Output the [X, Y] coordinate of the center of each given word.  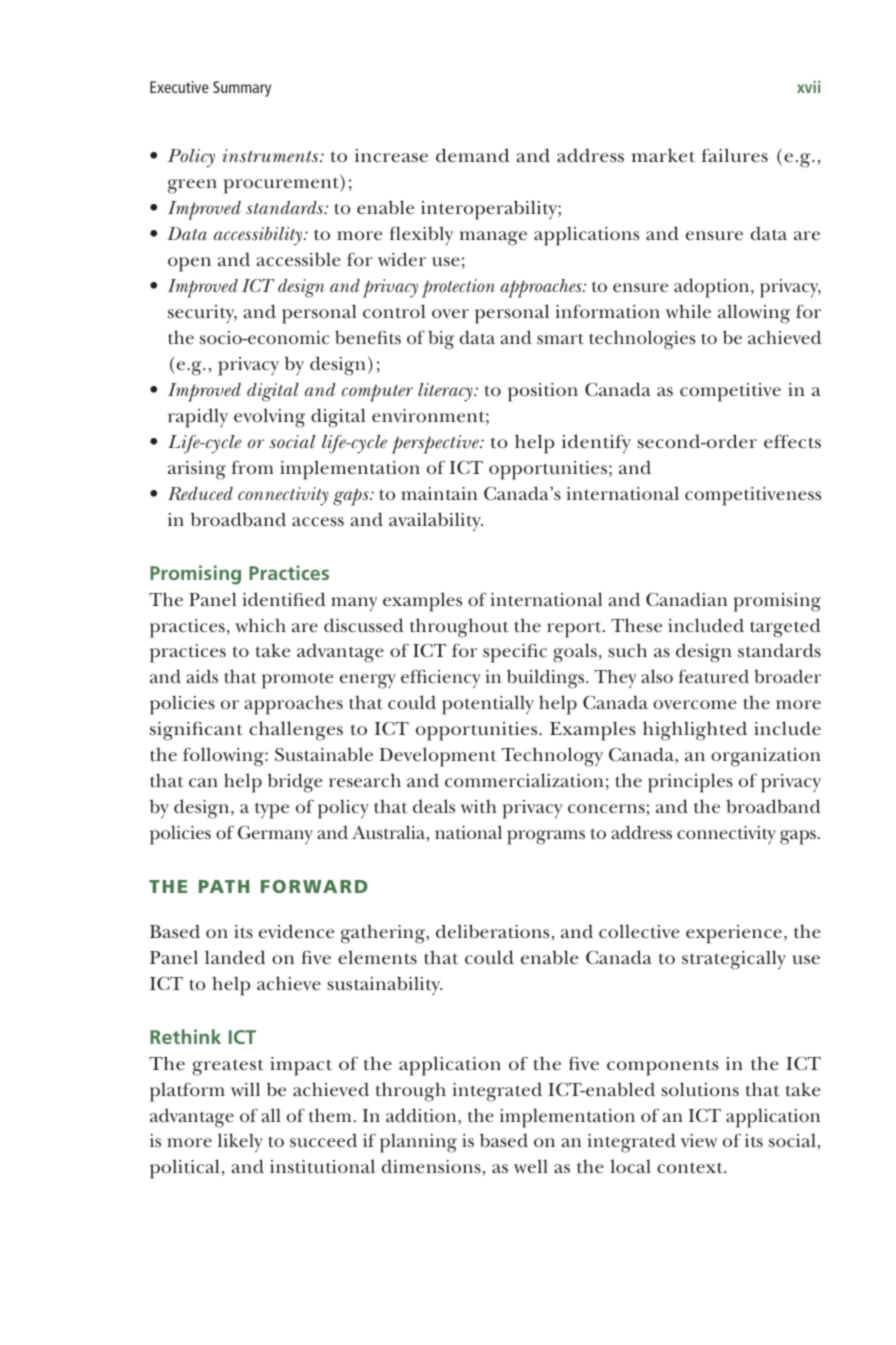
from [252, 468]
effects [792, 442]
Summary [242, 89]
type [272, 810]
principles [690, 783]
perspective [437, 444]
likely [240, 1143]
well [531, 1166]
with [478, 806]
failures [734, 155]
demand [472, 155]
